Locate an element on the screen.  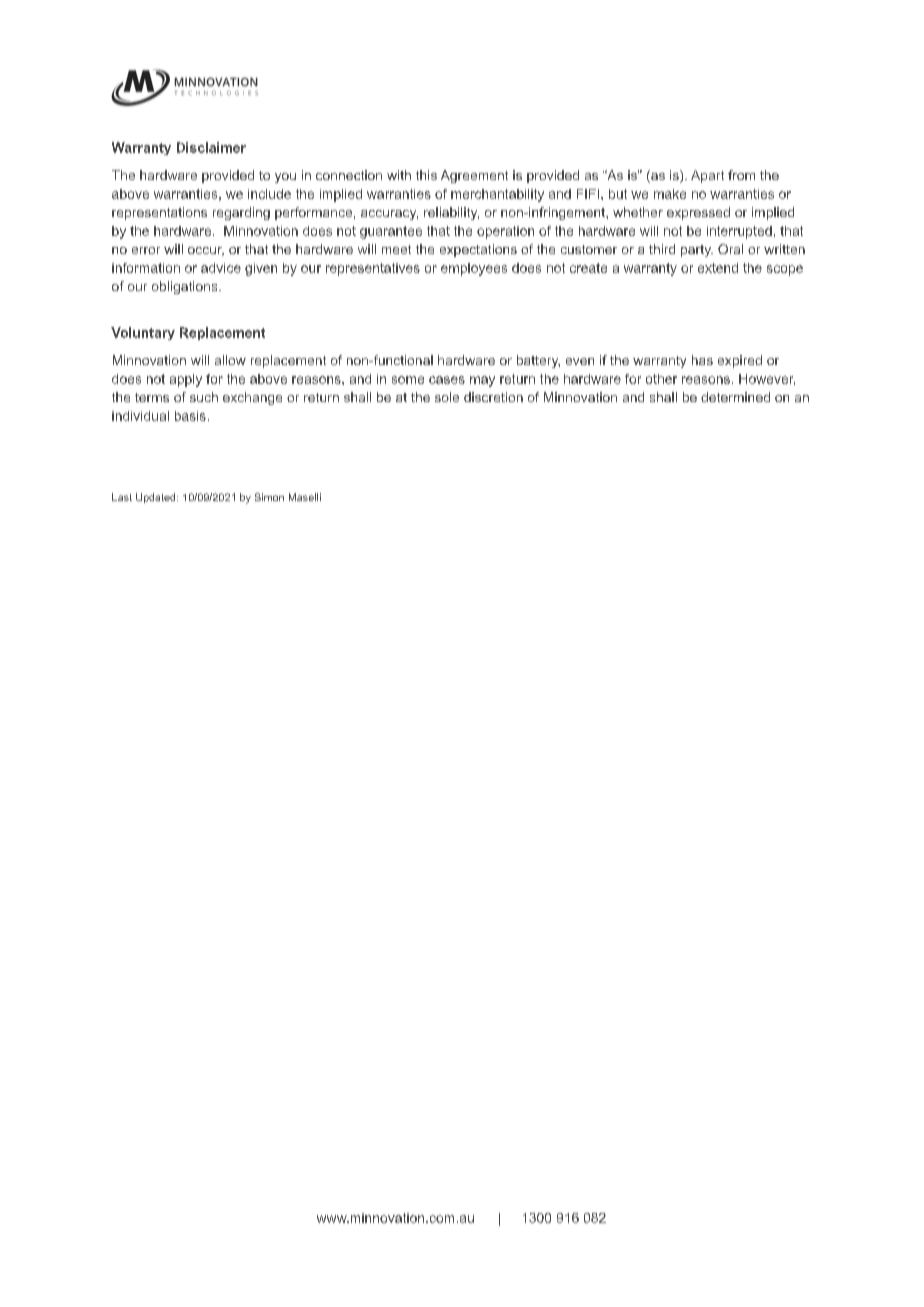
extend is located at coordinates (718, 268).
